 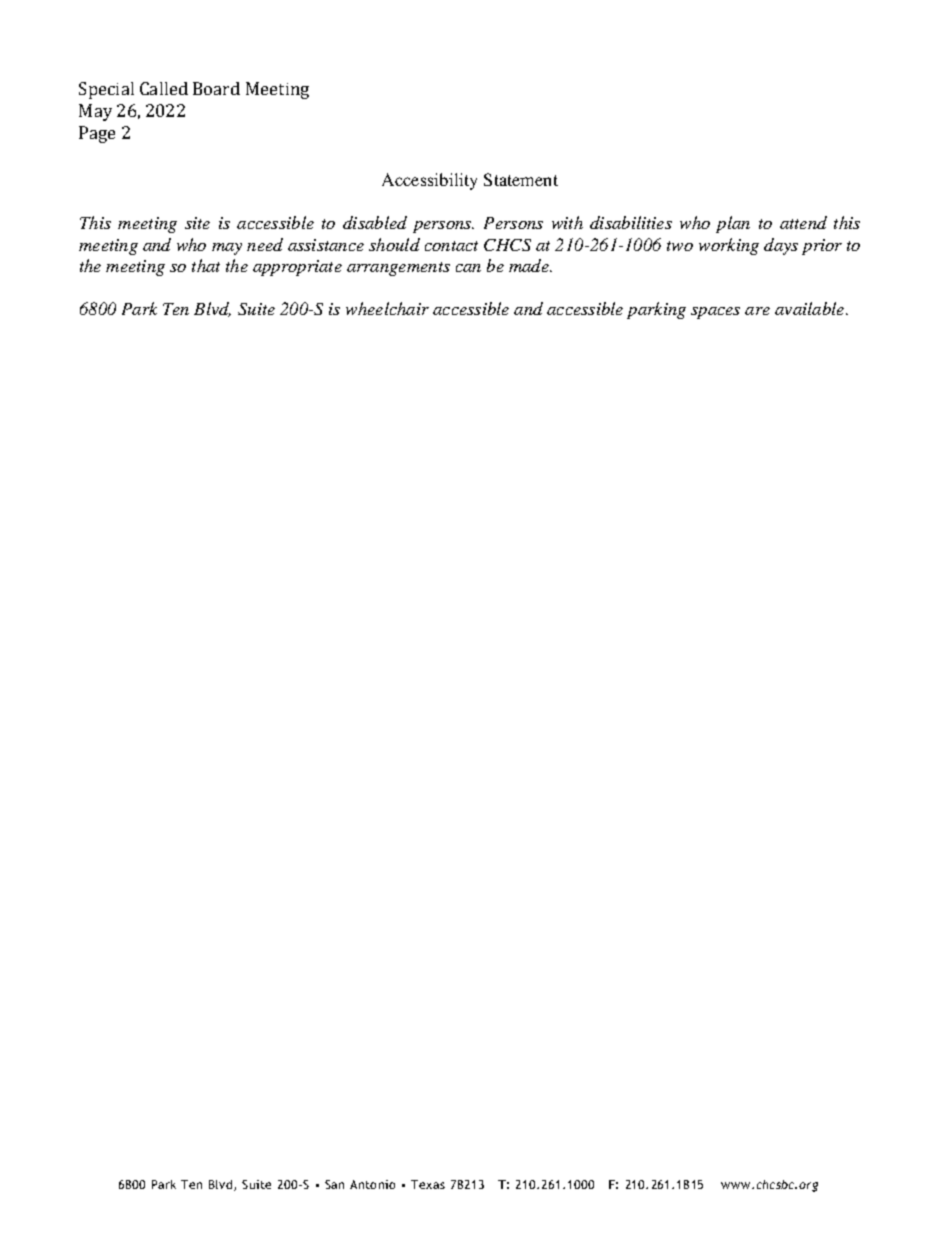 I want to click on San, so click(x=334, y=1184).
